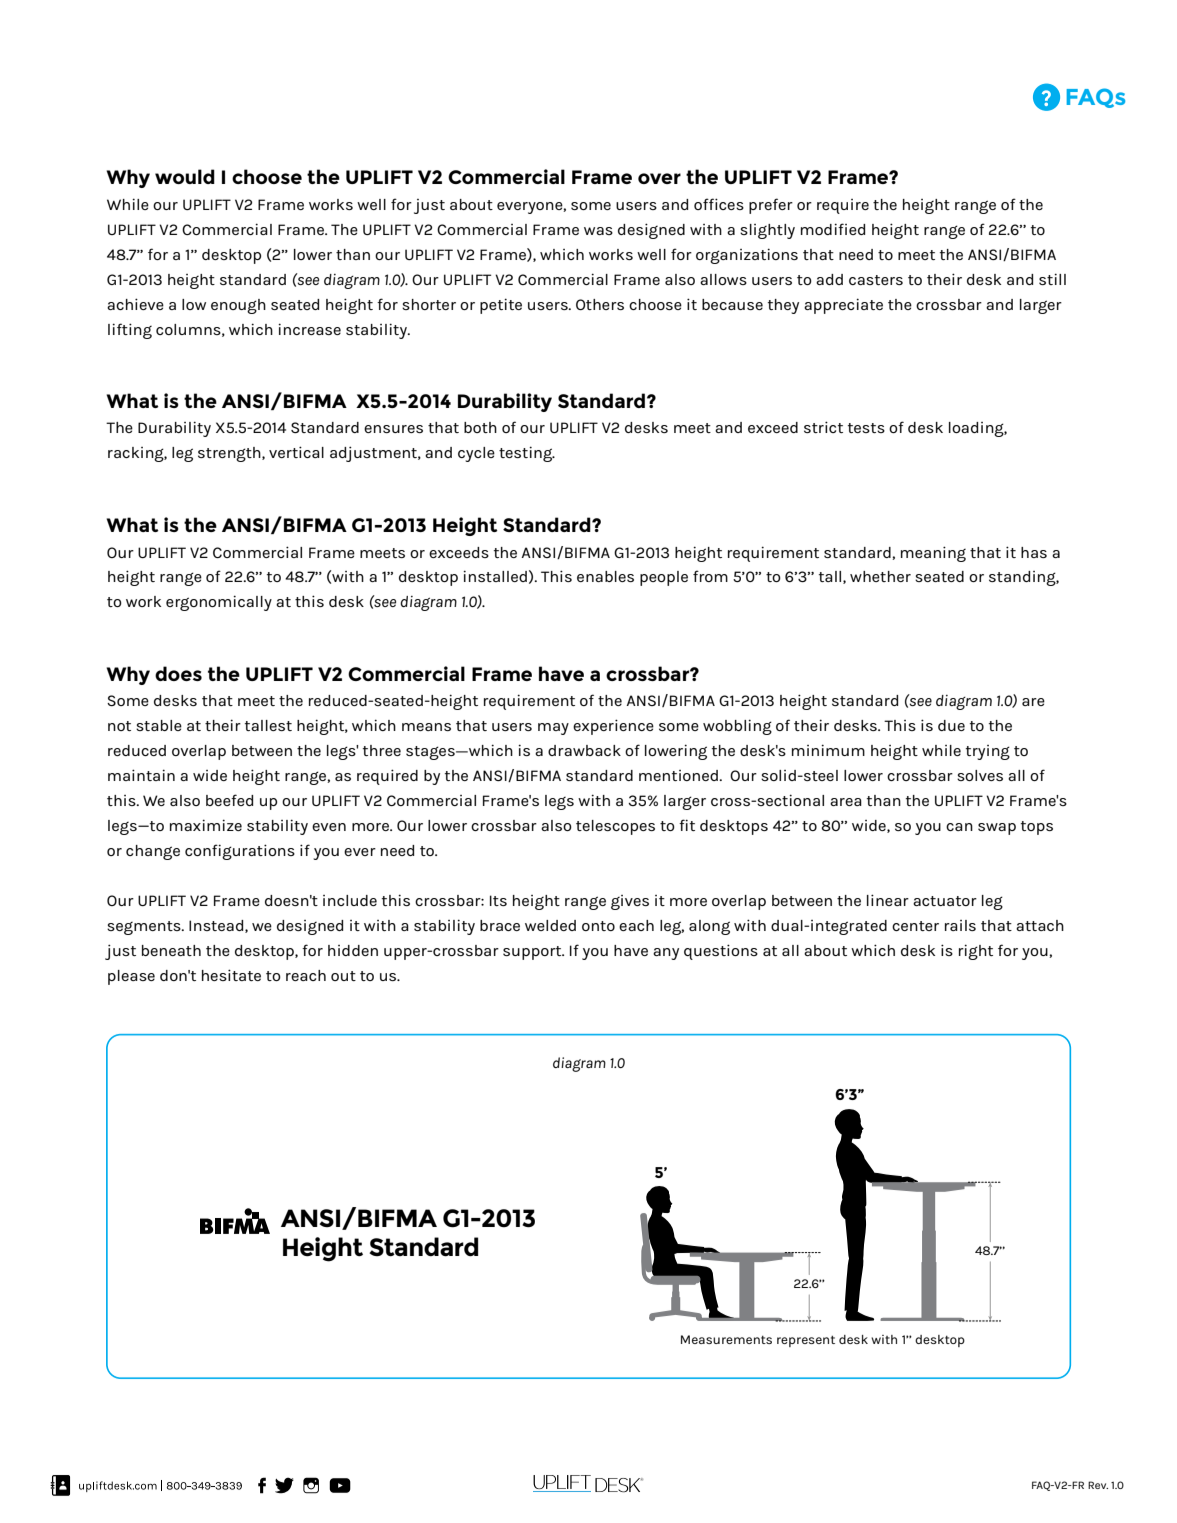 Image resolution: width=1177 pixels, height=1523 pixels. Describe the element at coordinates (806, 1341) in the page. I see `represent` at that location.
